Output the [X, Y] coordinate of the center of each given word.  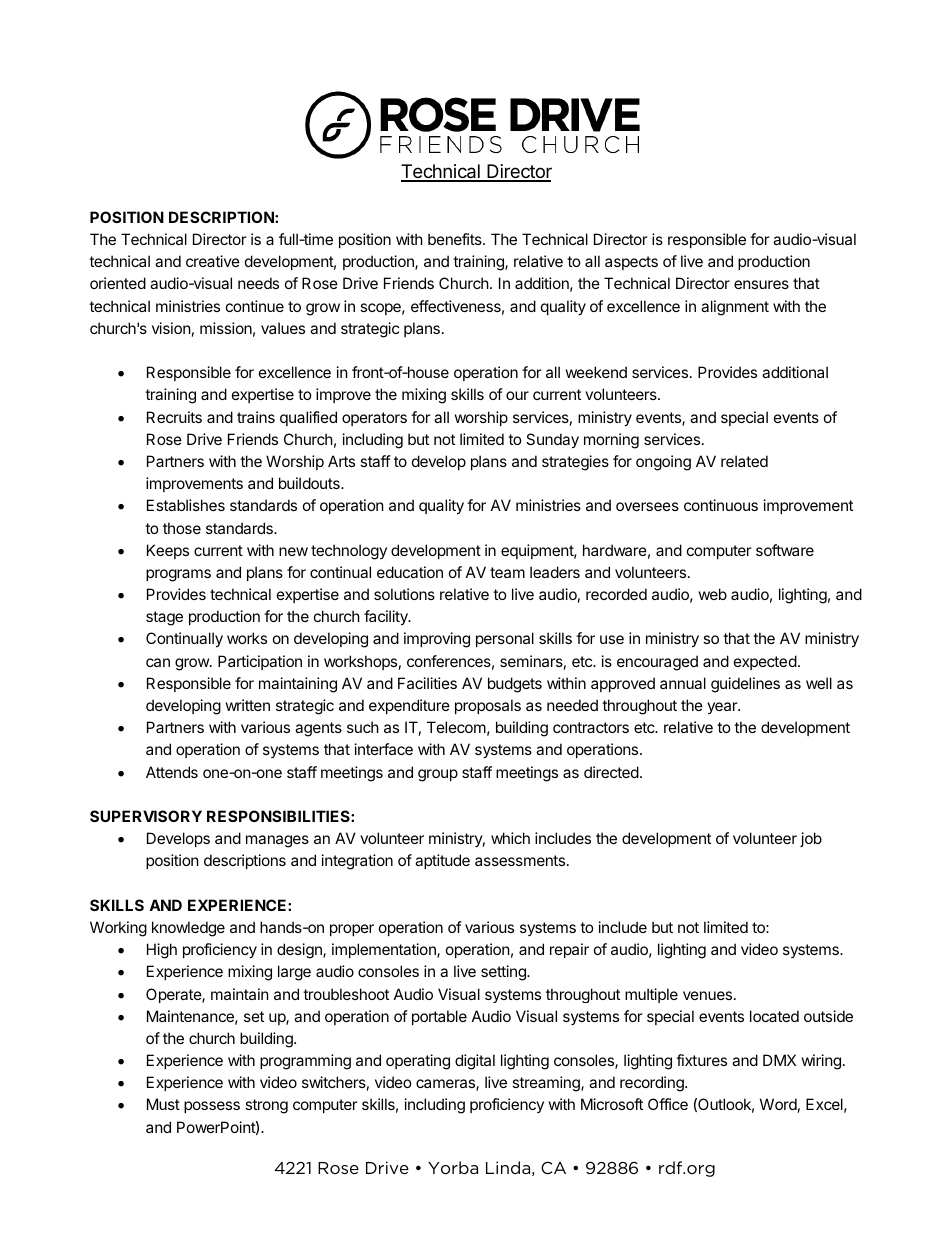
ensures [761, 284]
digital [475, 1062]
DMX [779, 1060]
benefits [456, 239]
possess [212, 1107]
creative [213, 261]
